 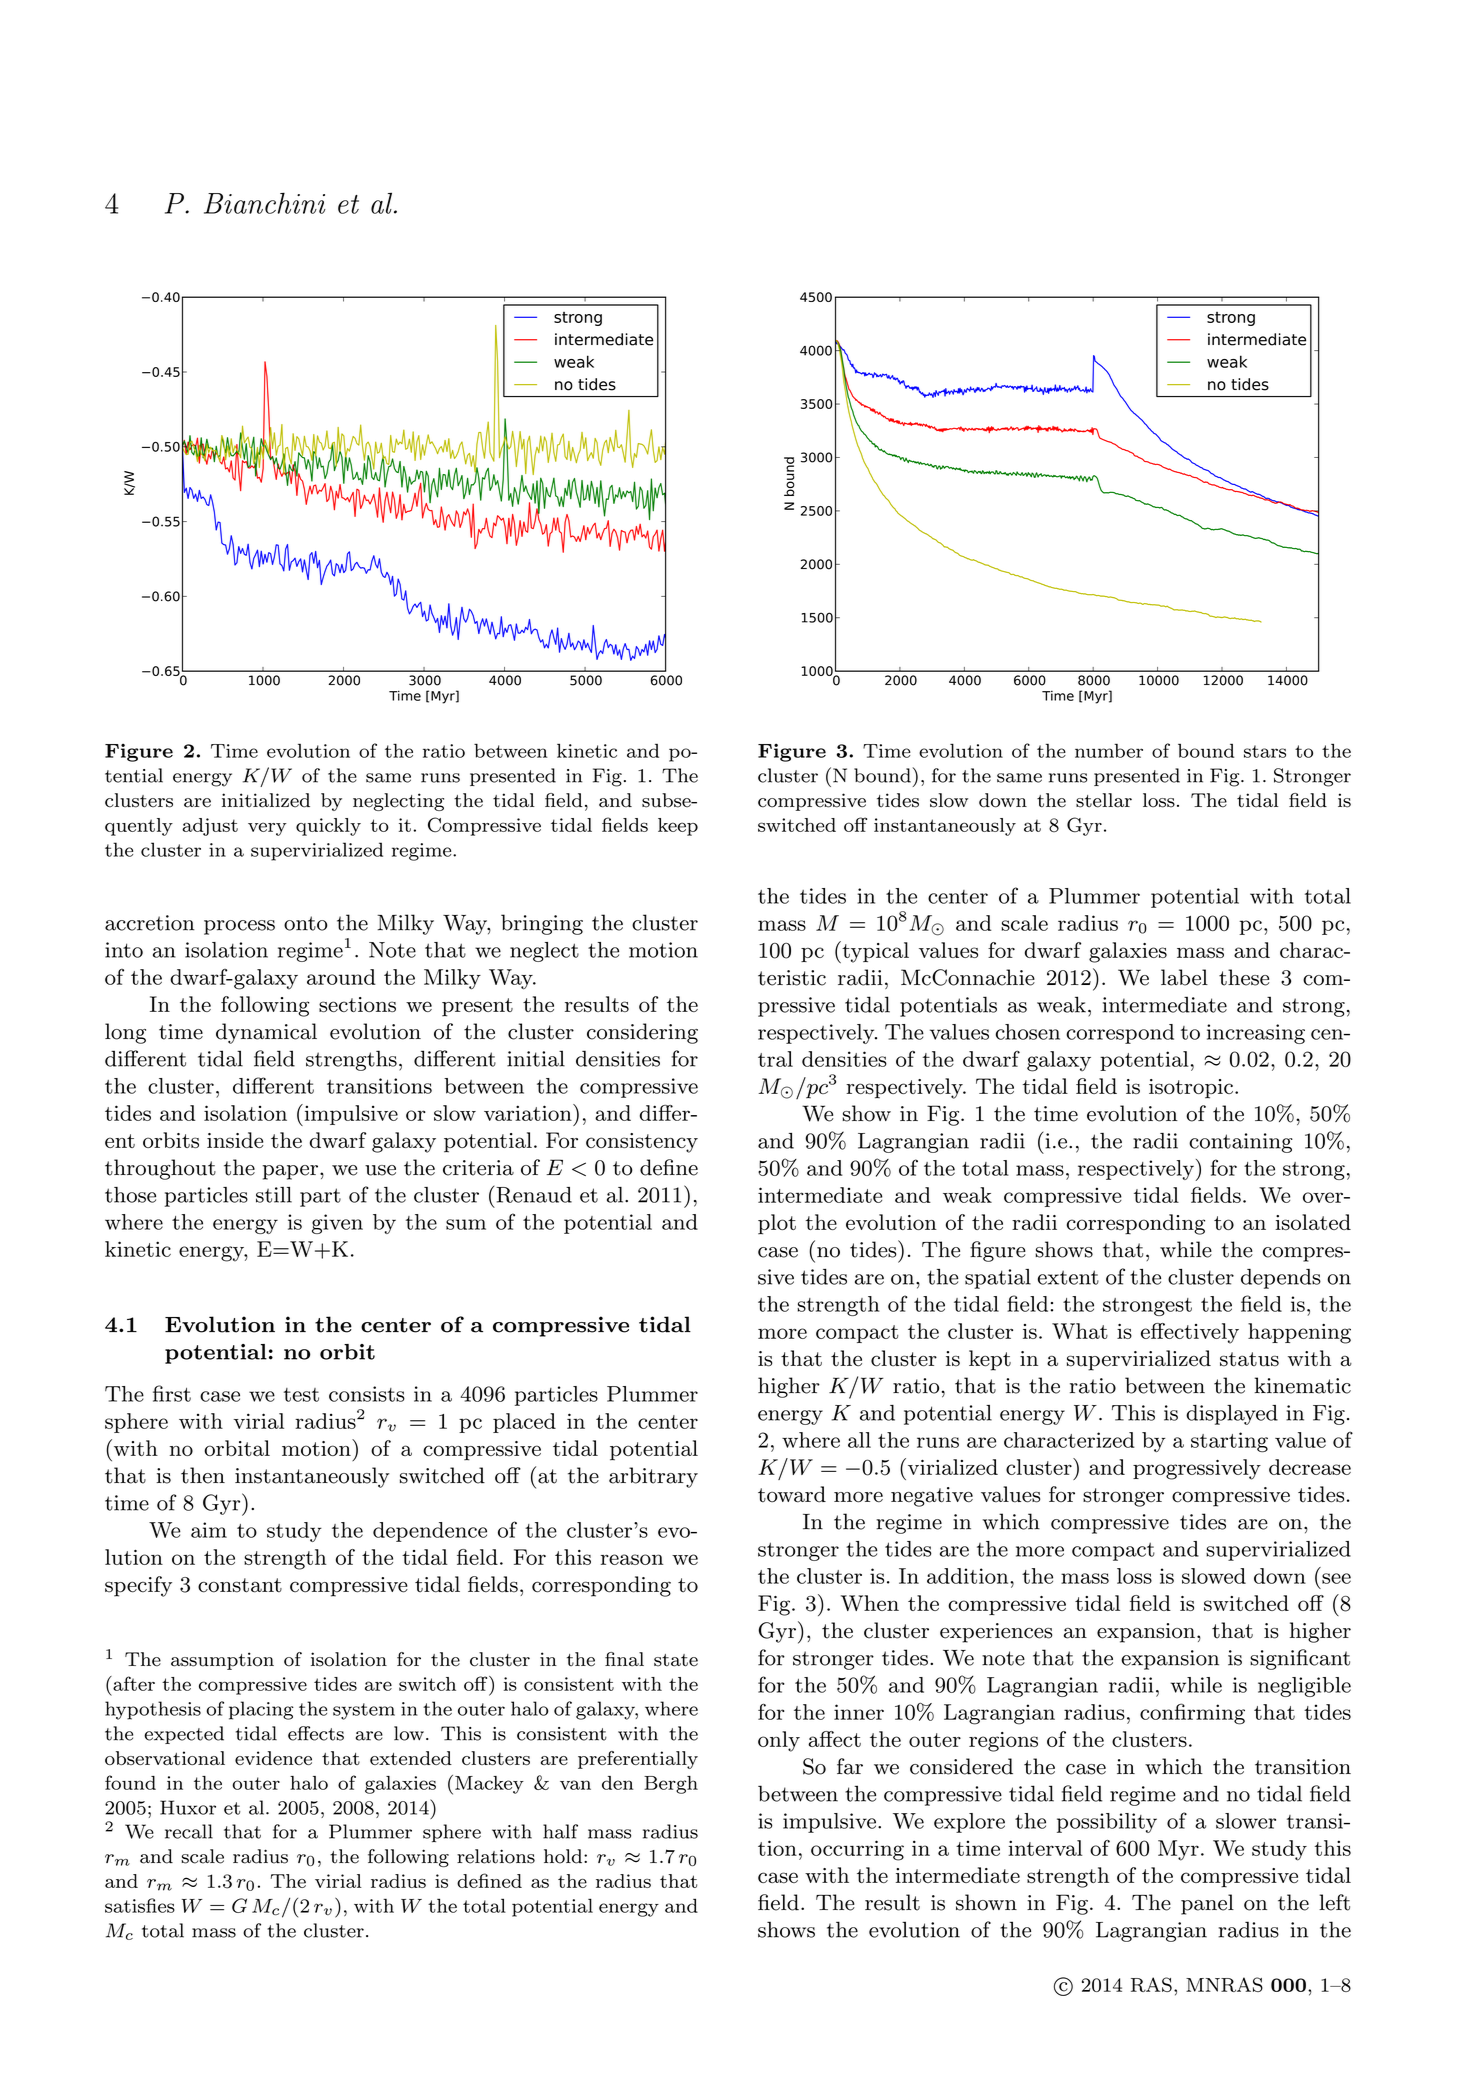 I want to click on keep, so click(x=678, y=827).
